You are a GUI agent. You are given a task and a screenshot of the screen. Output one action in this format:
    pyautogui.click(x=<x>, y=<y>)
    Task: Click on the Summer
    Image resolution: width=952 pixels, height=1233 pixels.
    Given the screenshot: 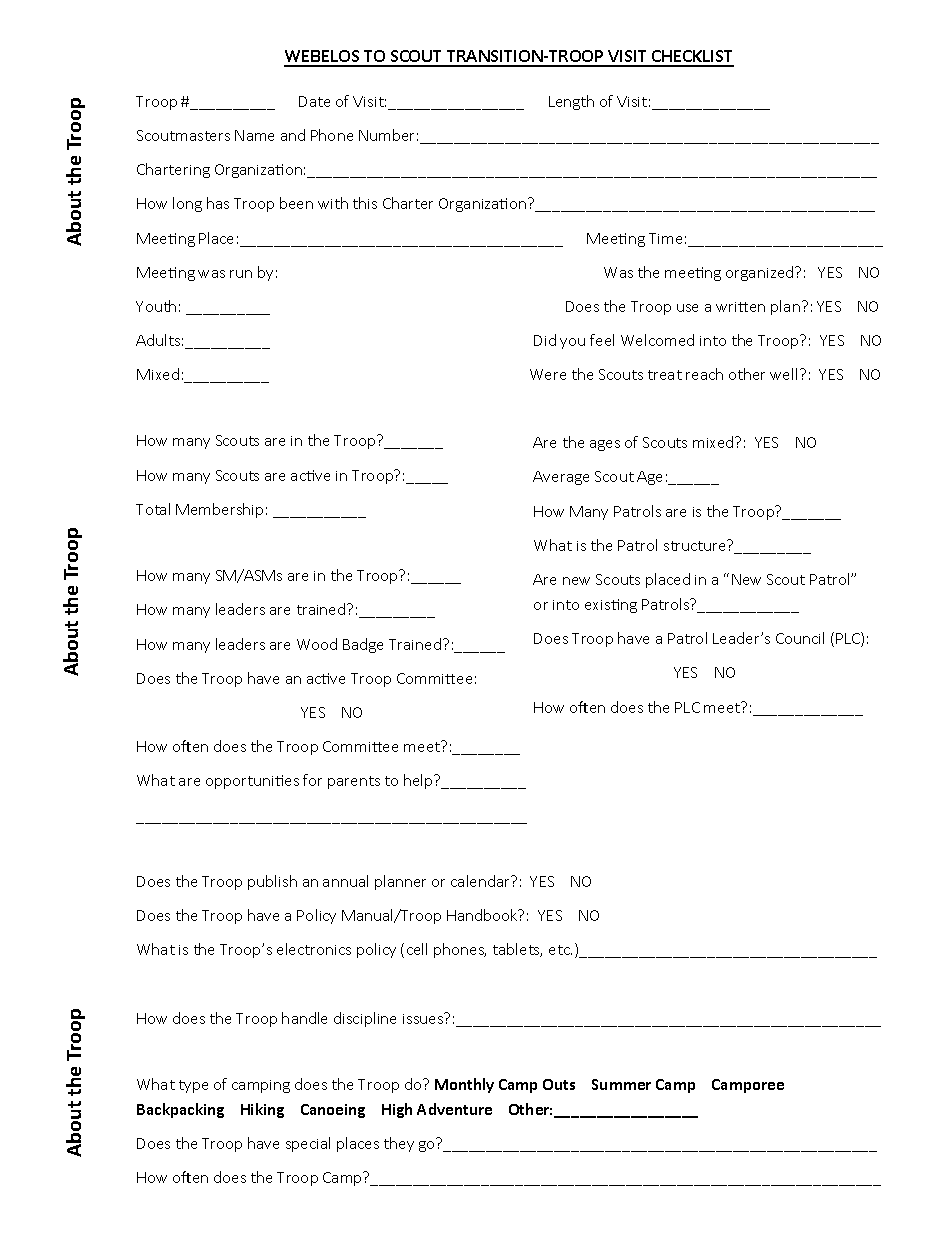 What is the action you would take?
    pyautogui.click(x=621, y=1084)
